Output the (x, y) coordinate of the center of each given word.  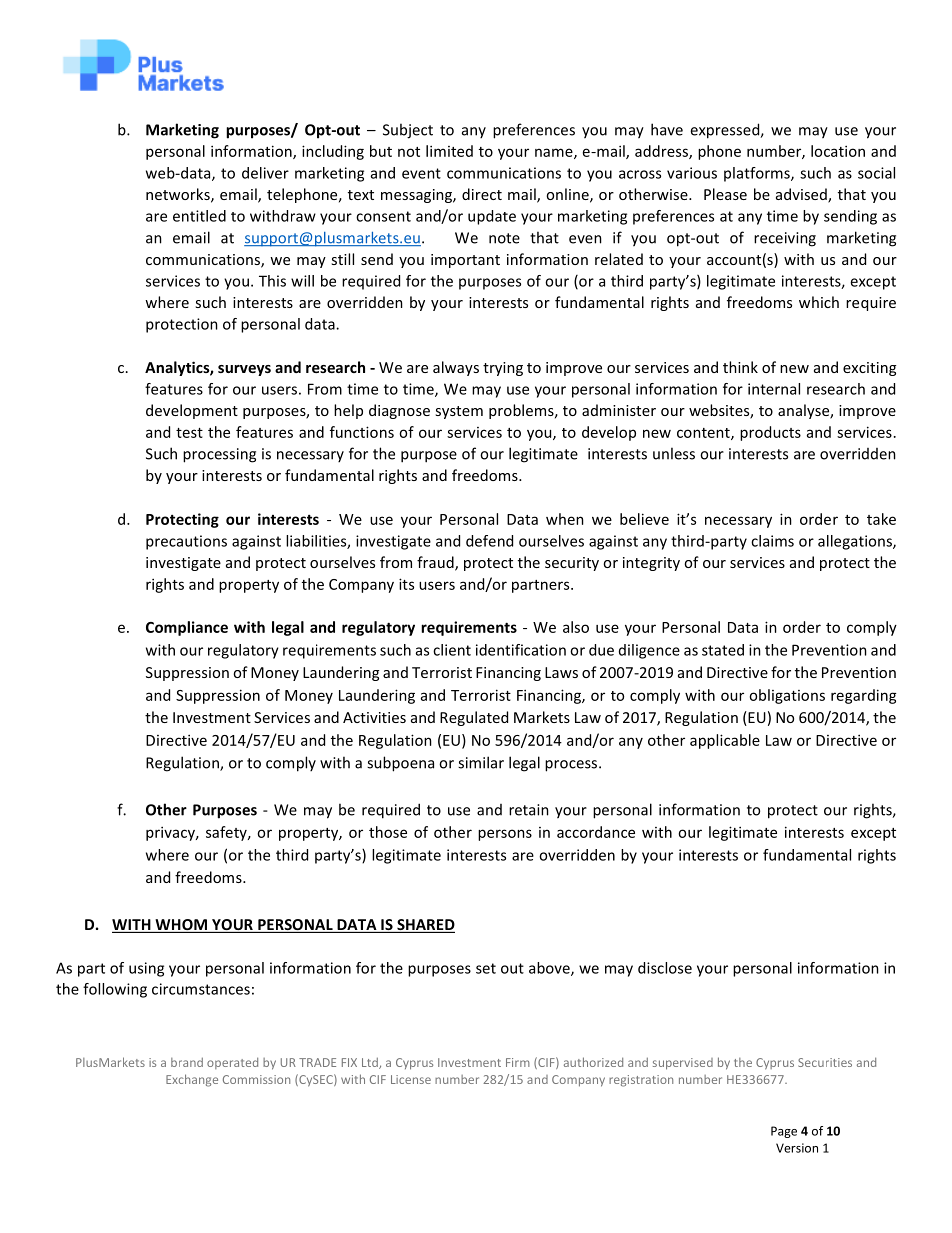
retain (529, 810)
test (189, 433)
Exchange (192, 1080)
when (565, 519)
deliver (265, 173)
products (770, 433)
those (388, 832)
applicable (725, 741)
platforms (758, 174)
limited (449, 151)
